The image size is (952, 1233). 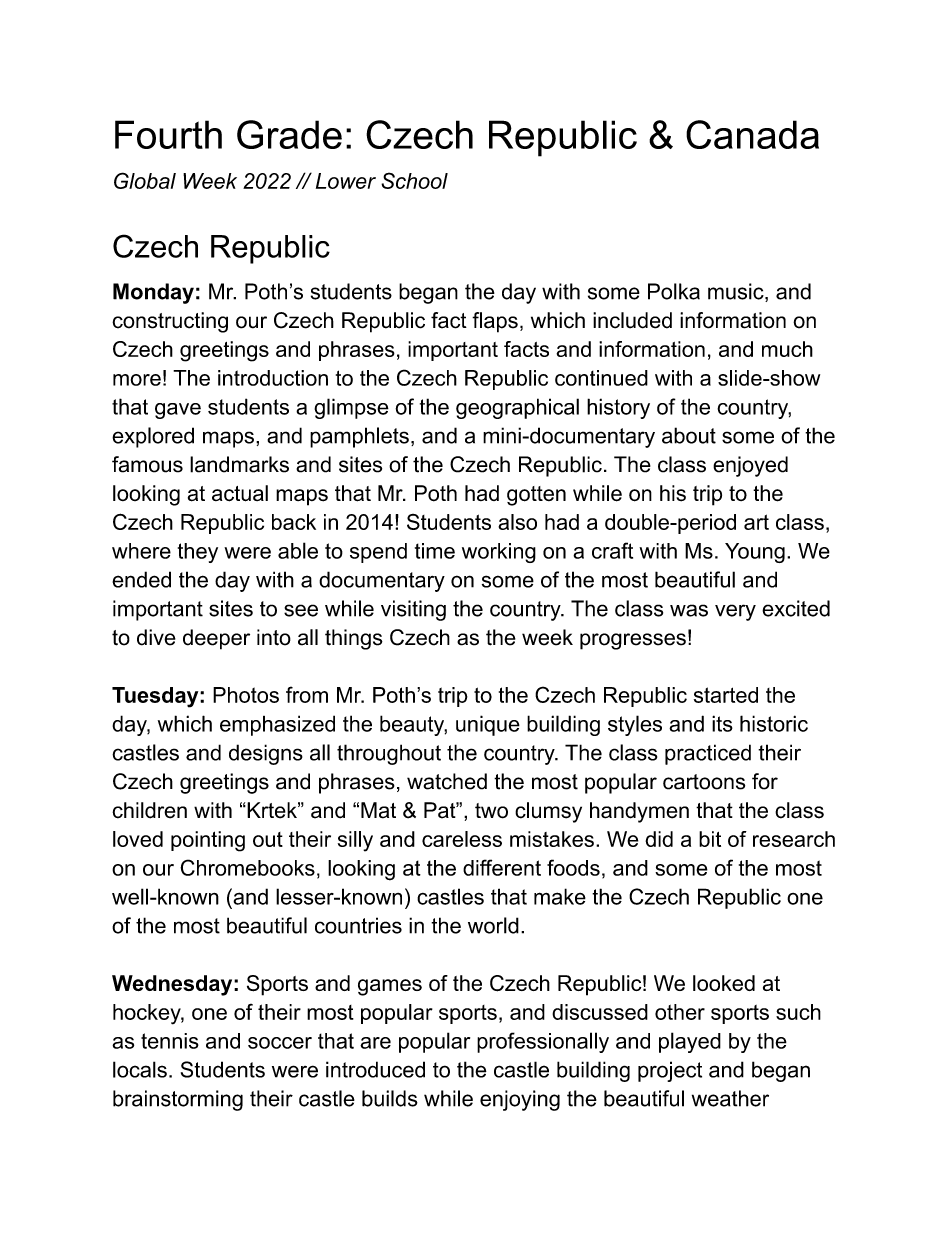 What do you see at coordinates (178, 411) in the document?
I see `gave` at bounding box center [178, 411].
